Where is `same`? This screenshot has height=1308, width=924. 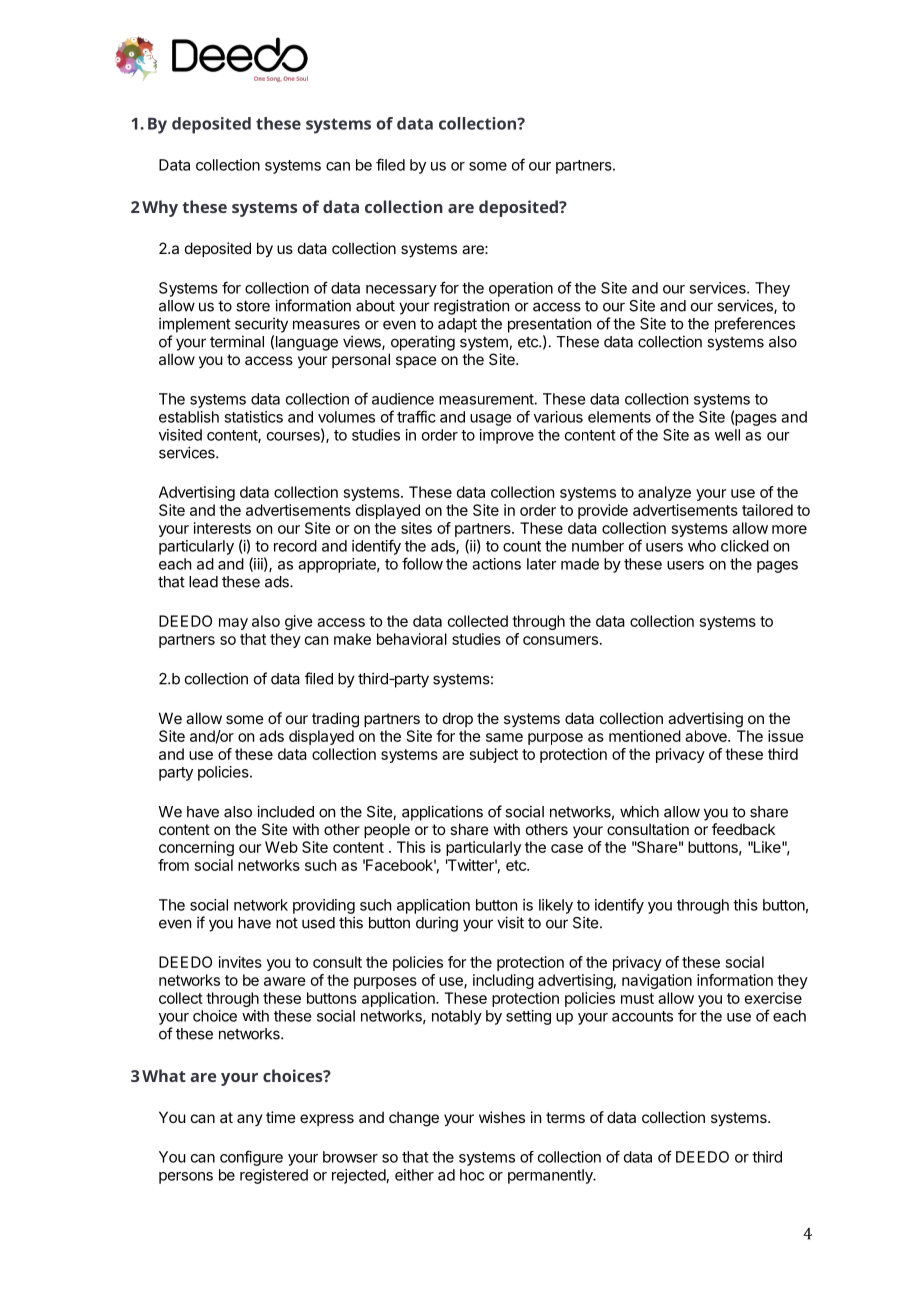 same is located at coordinates (504, 737).
